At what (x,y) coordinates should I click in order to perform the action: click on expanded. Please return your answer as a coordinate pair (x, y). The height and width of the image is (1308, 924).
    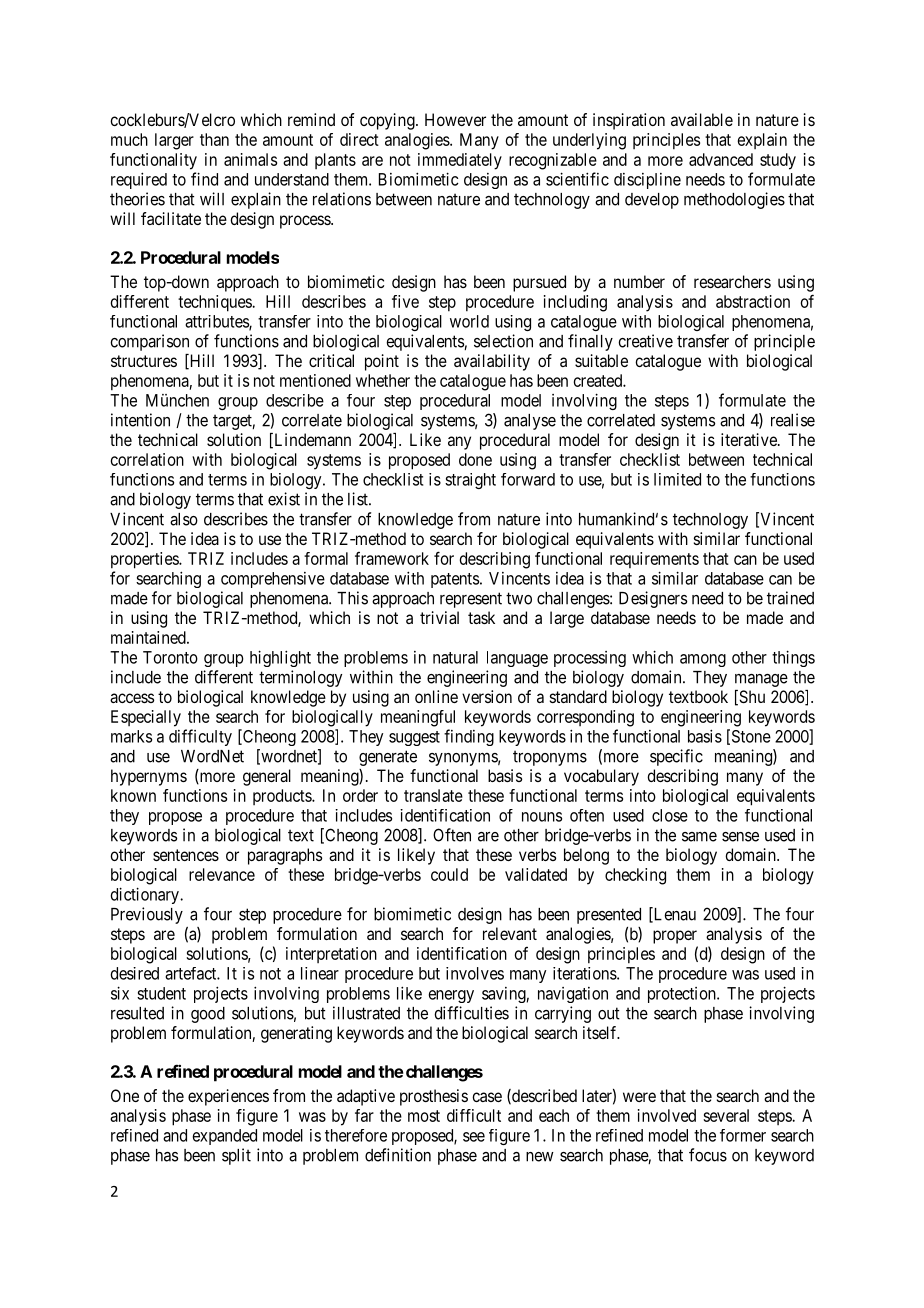
    Looking at the image, I should click on (225, 1137).
